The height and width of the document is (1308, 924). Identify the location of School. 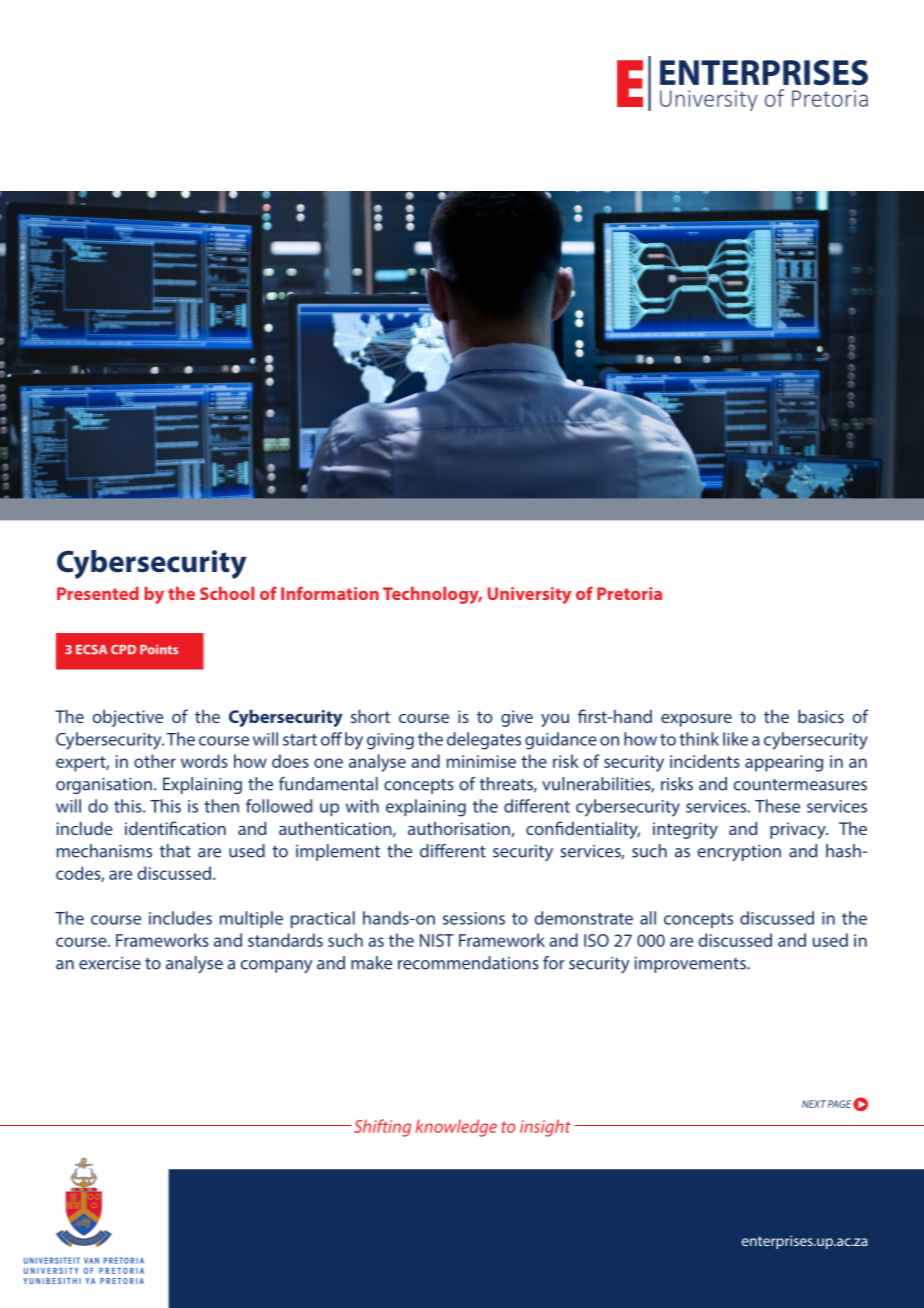
(227, 593).
